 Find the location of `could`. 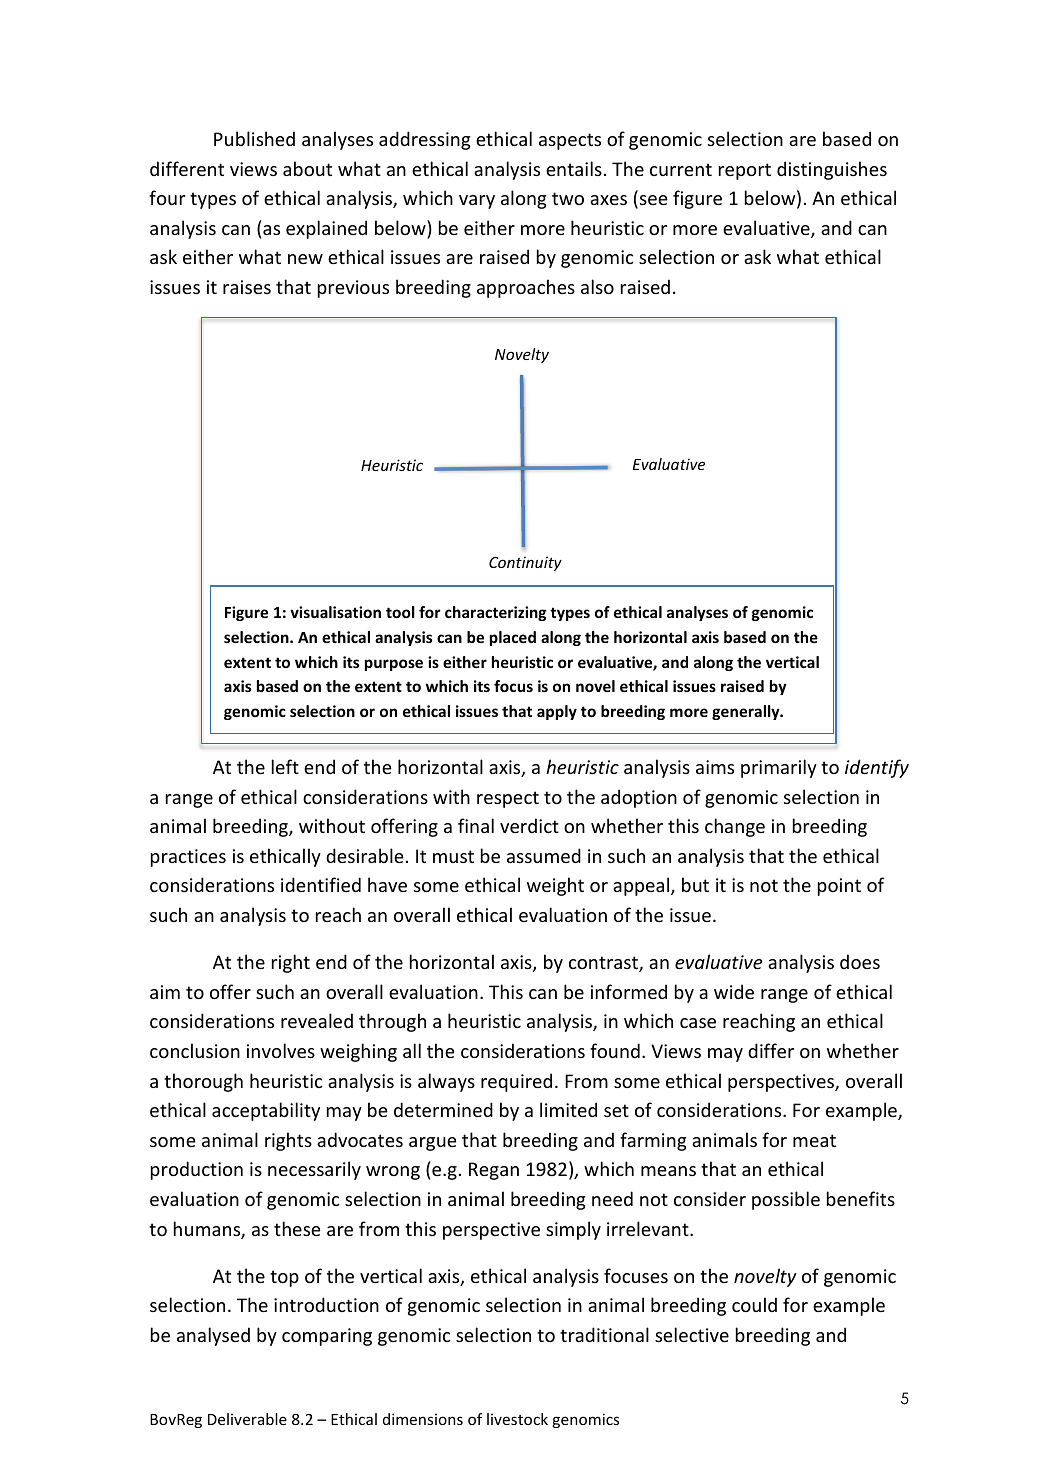

could is located at coordinates (754, 1304).
